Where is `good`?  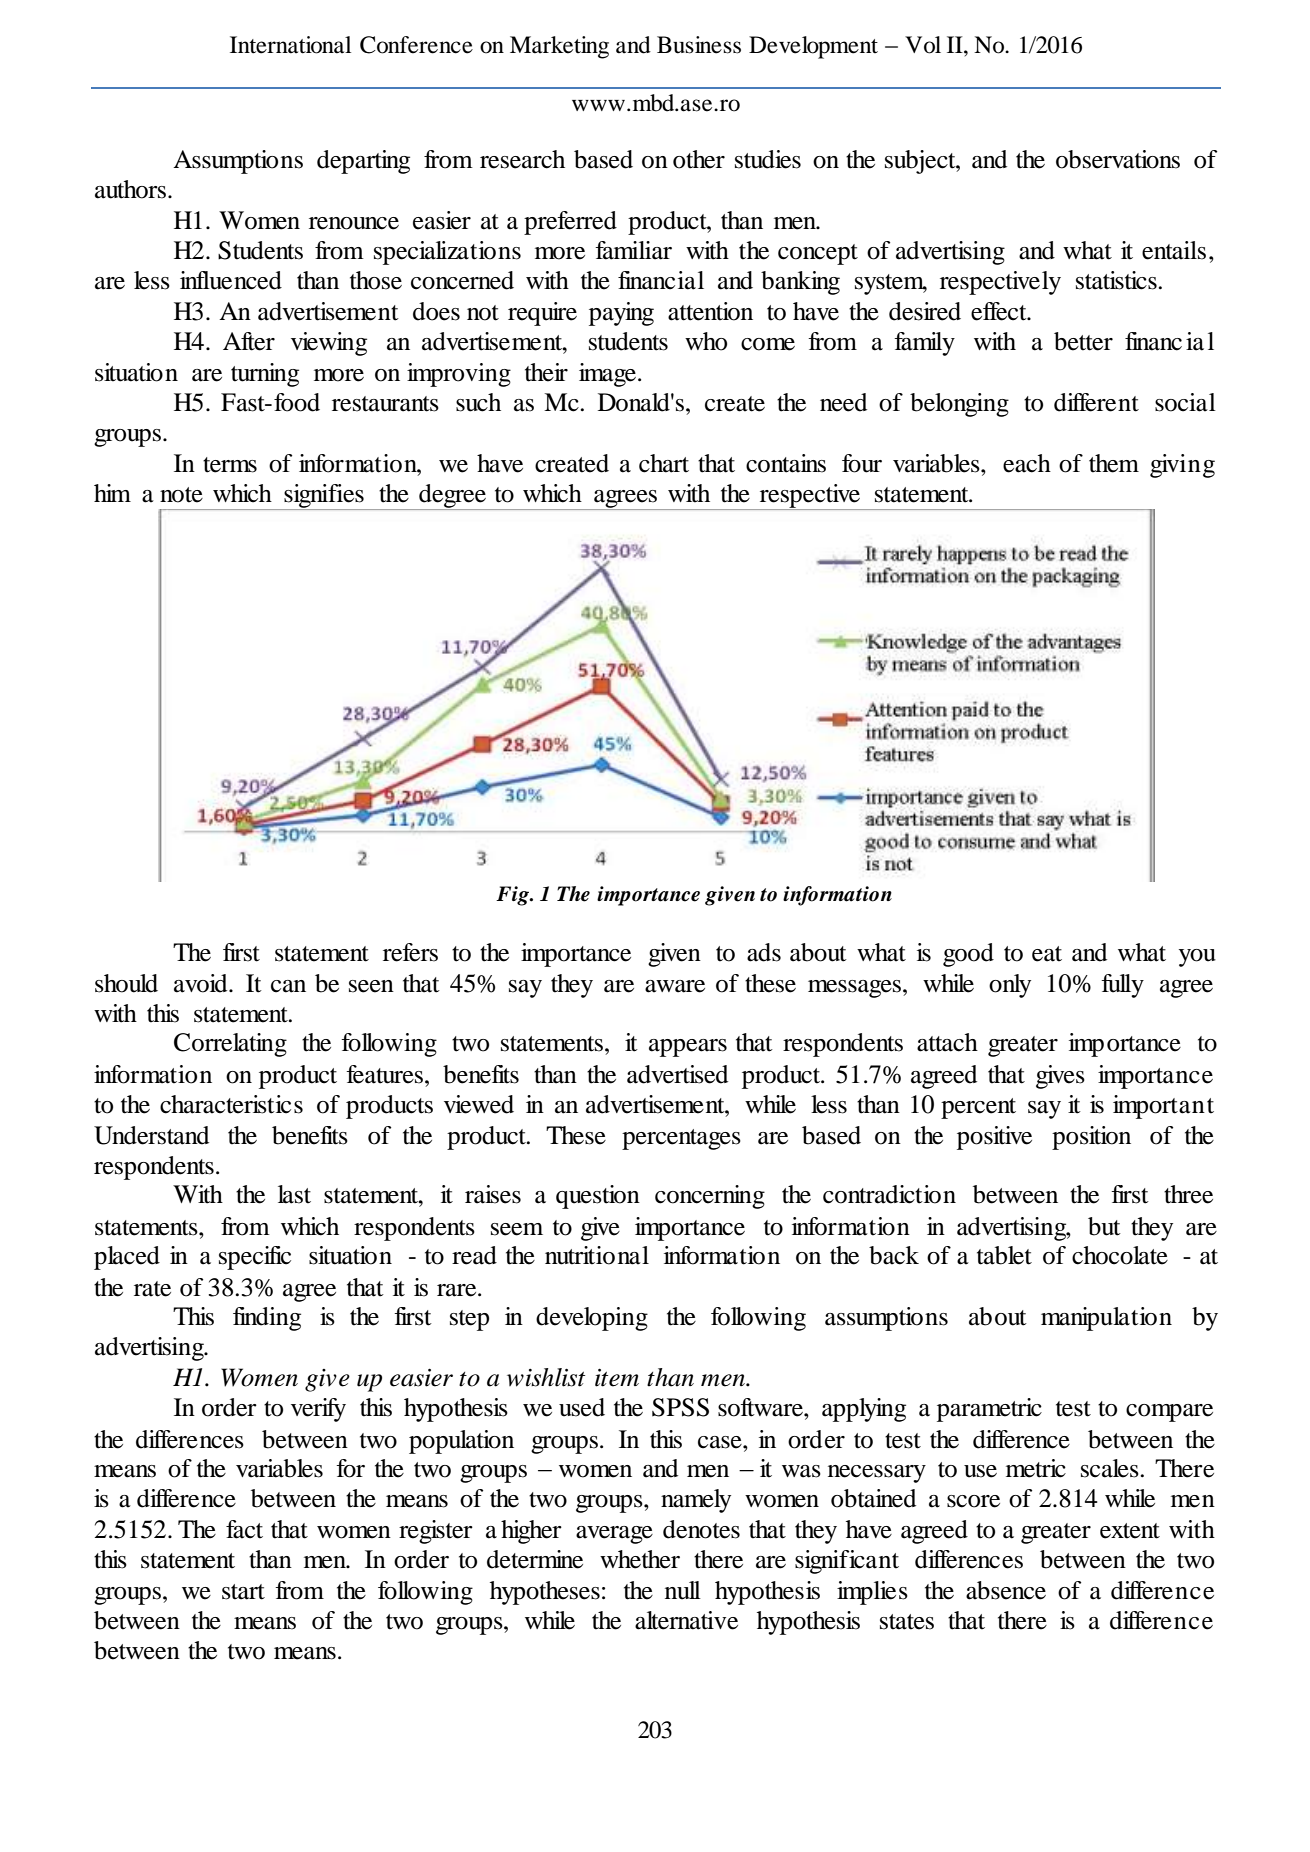 good is located at coordinates (968, 955).
